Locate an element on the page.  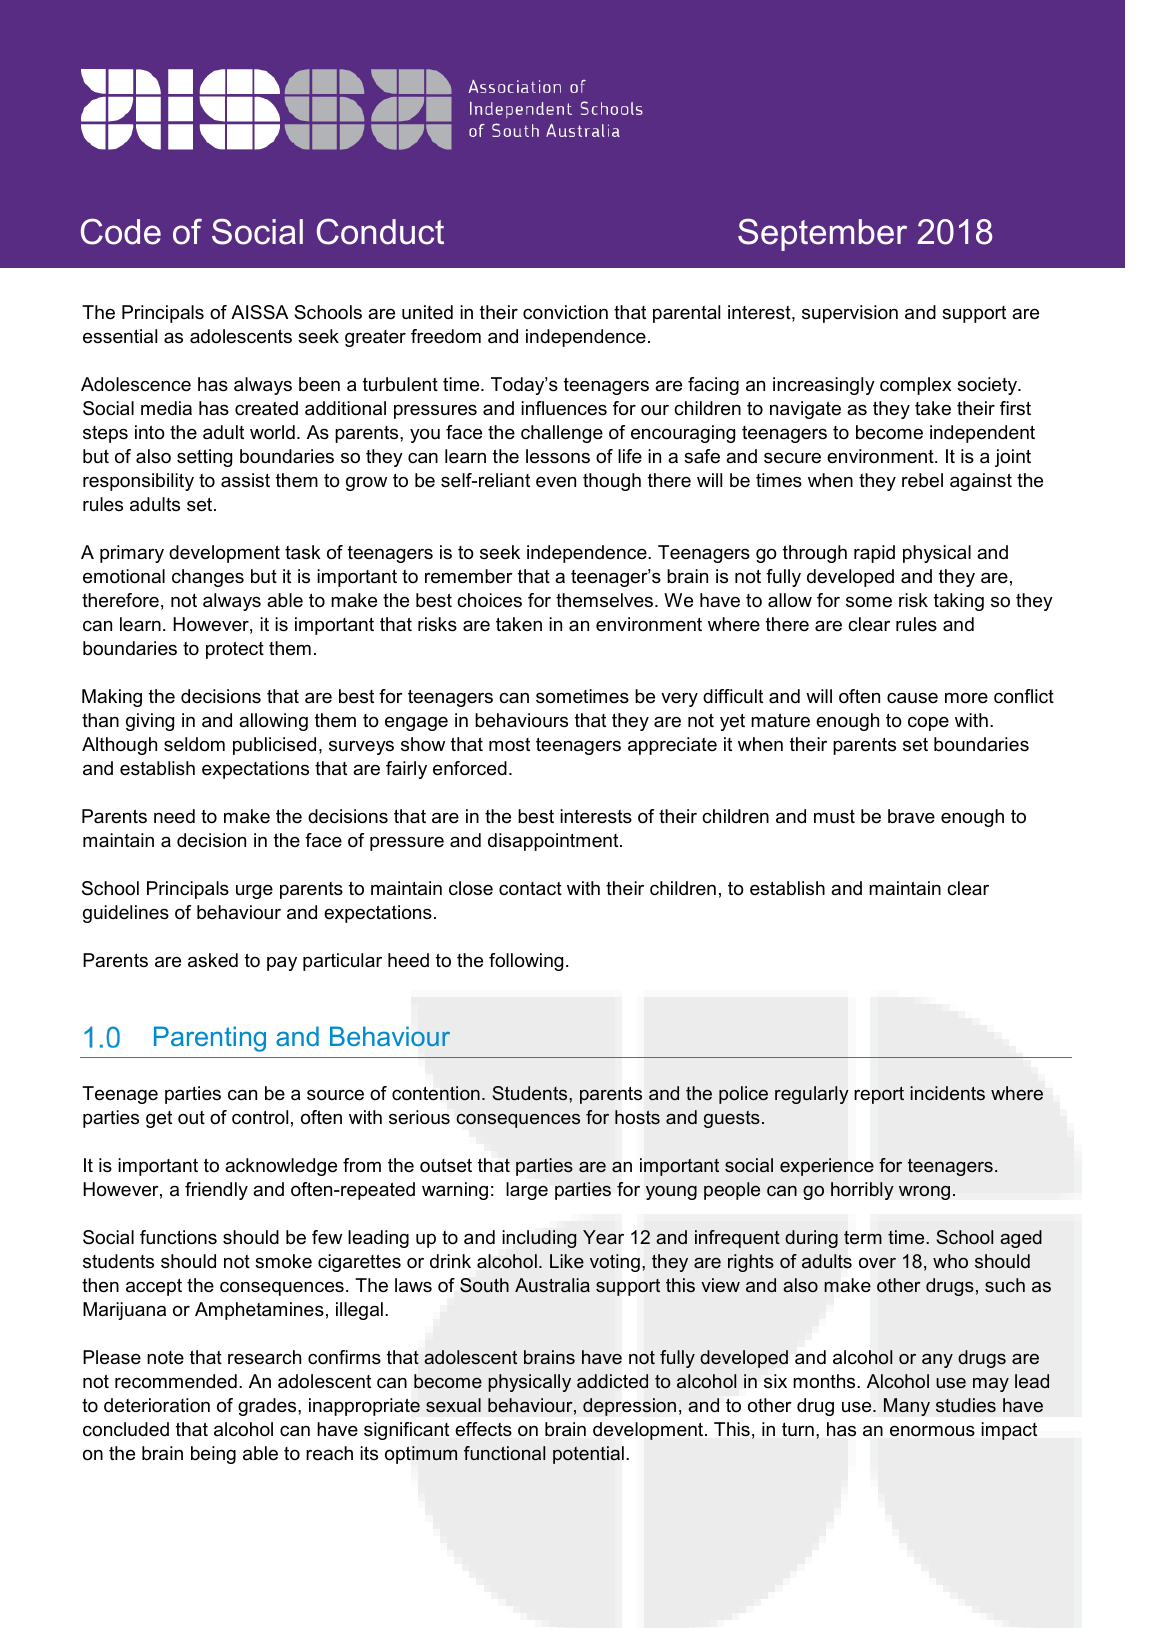
Code is located at coordinates (121, 231).
